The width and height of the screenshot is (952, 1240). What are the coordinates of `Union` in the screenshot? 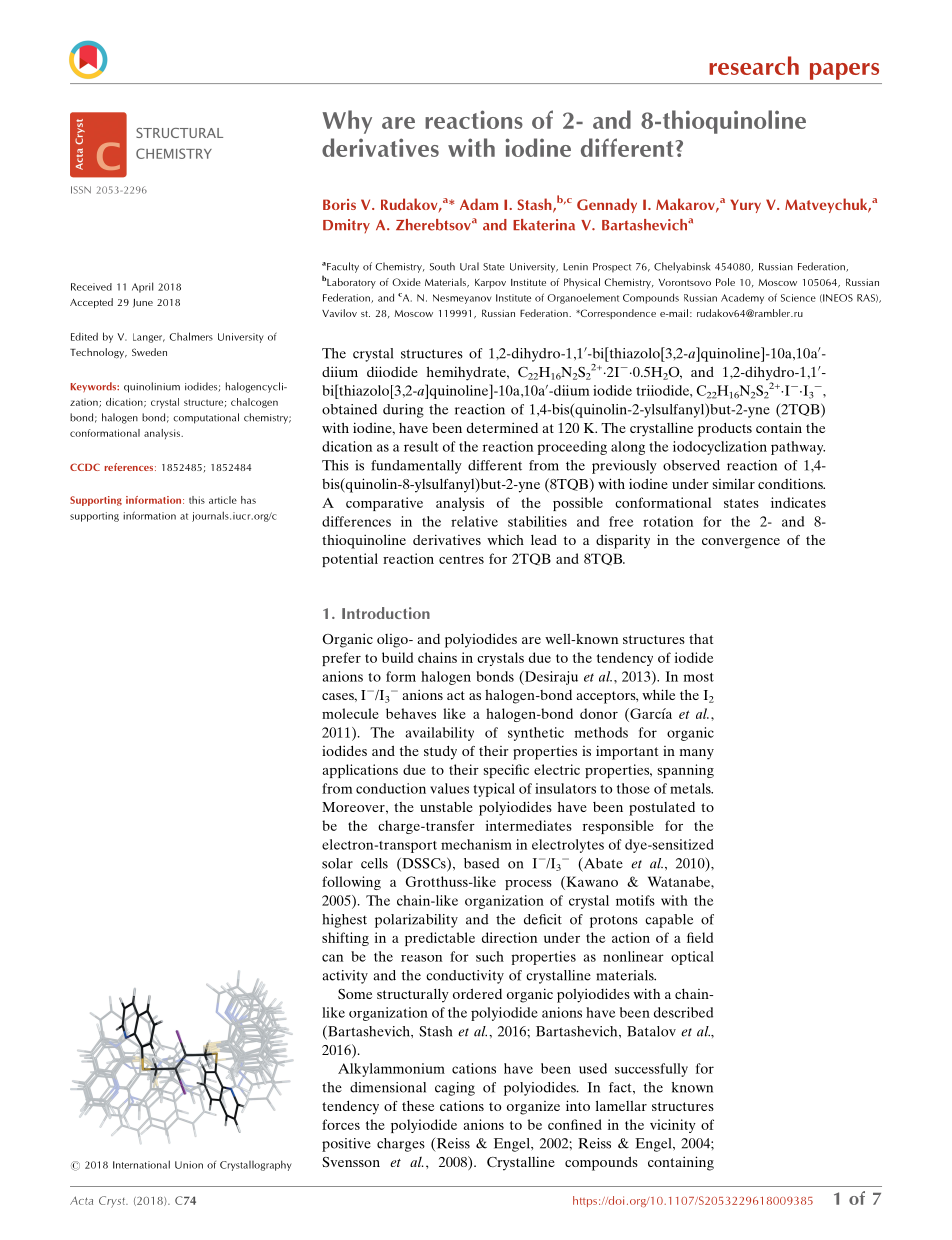 It's located at (189, 1165).
